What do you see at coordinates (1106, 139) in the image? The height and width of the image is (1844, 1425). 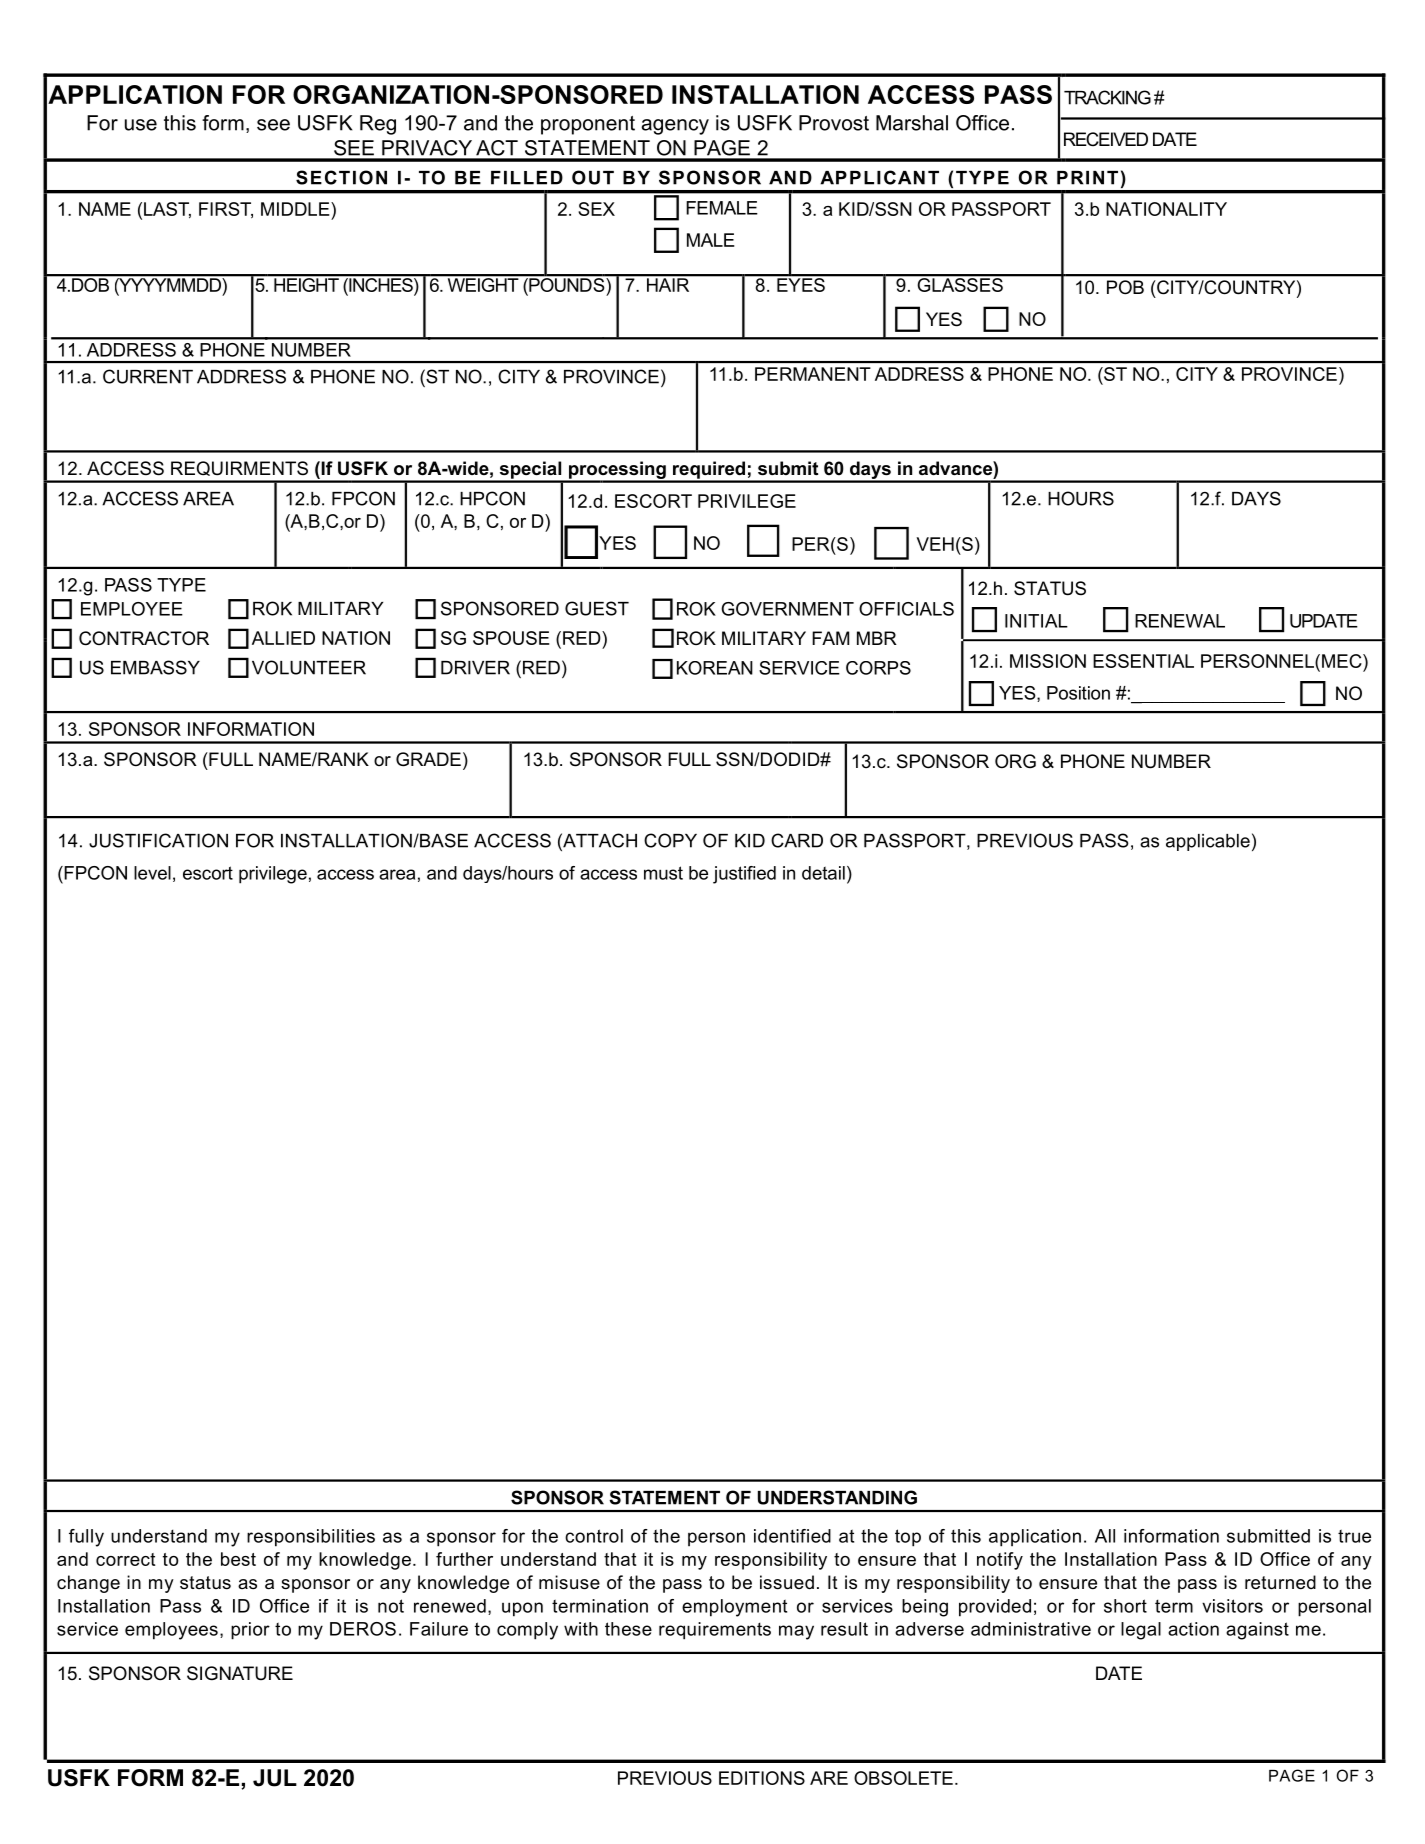 I see `RECEIVED` at bounding box center [1106, 139].
